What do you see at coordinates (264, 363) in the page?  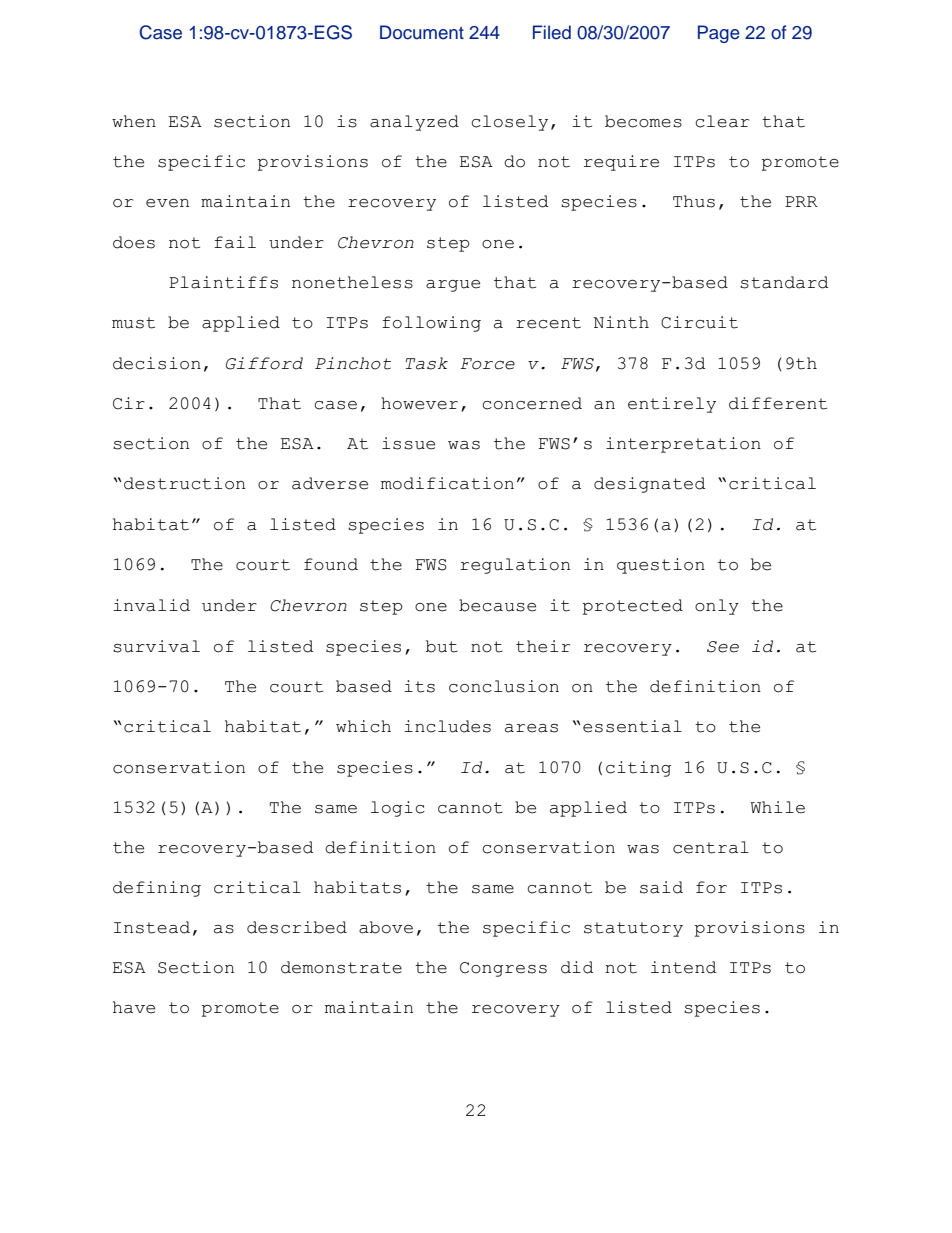 I see `Gifford` at bounding box center [264, 363].
